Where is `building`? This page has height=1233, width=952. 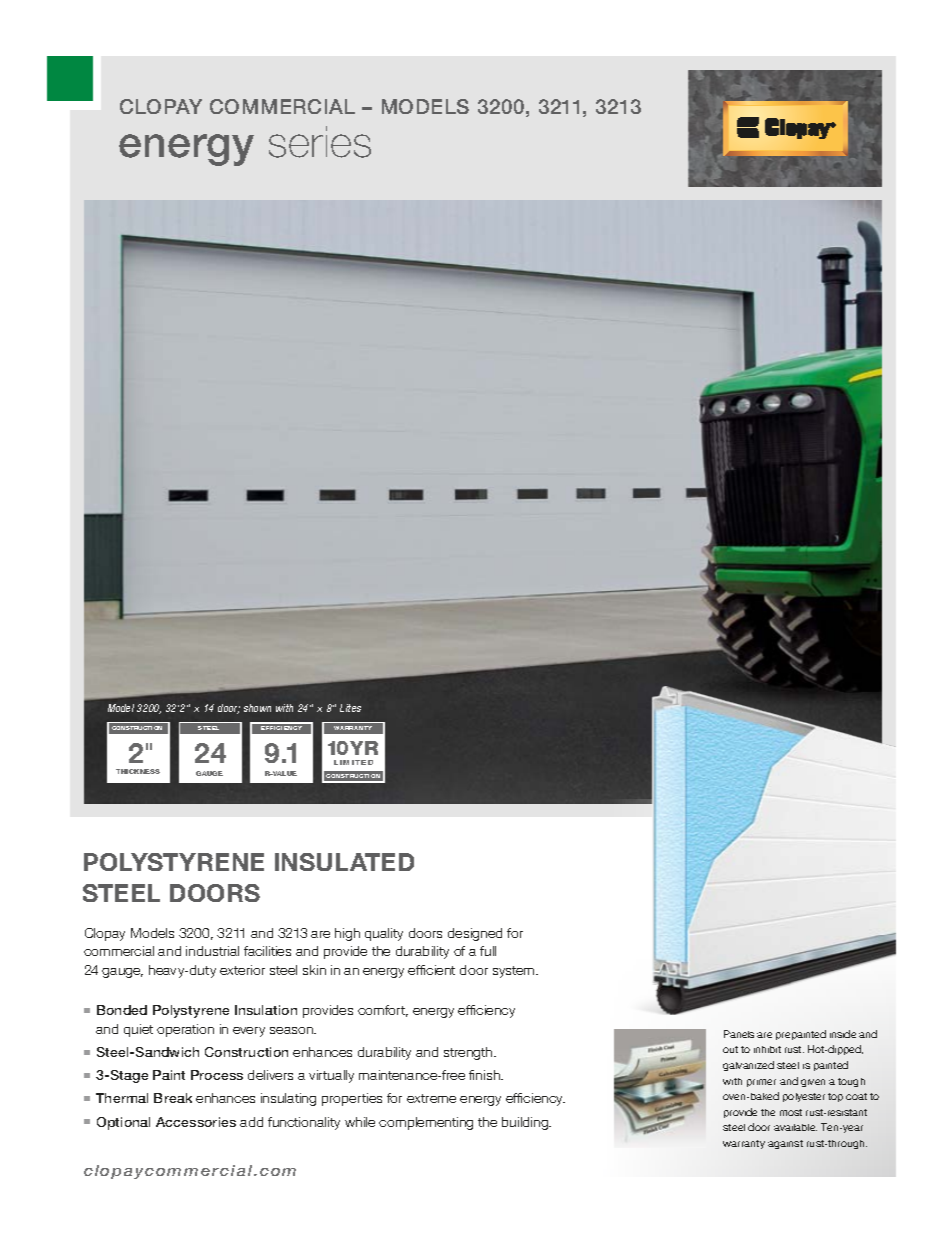
building is located at coordinates (526, 1123).
